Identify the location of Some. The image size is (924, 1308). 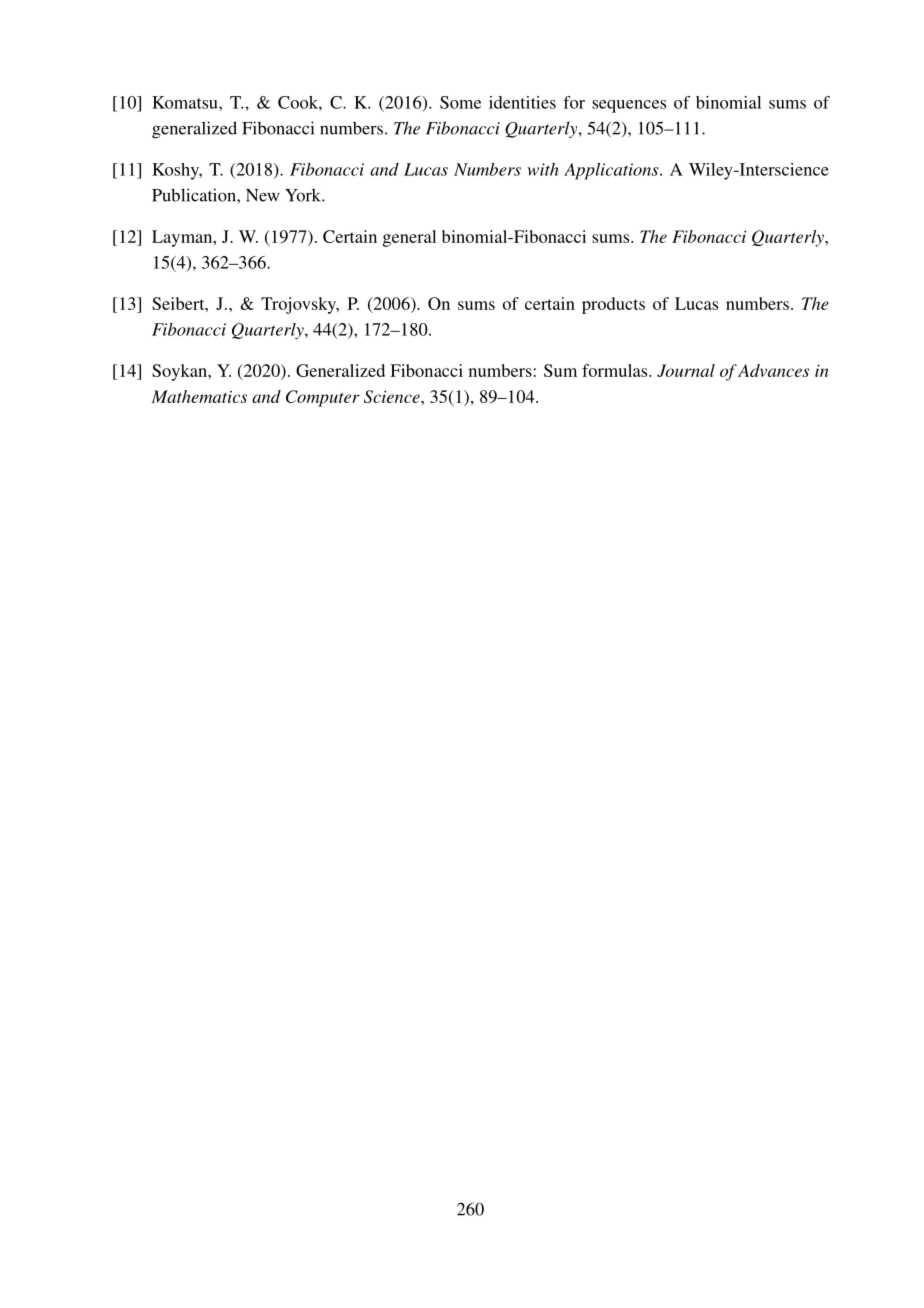
(460, 102).
